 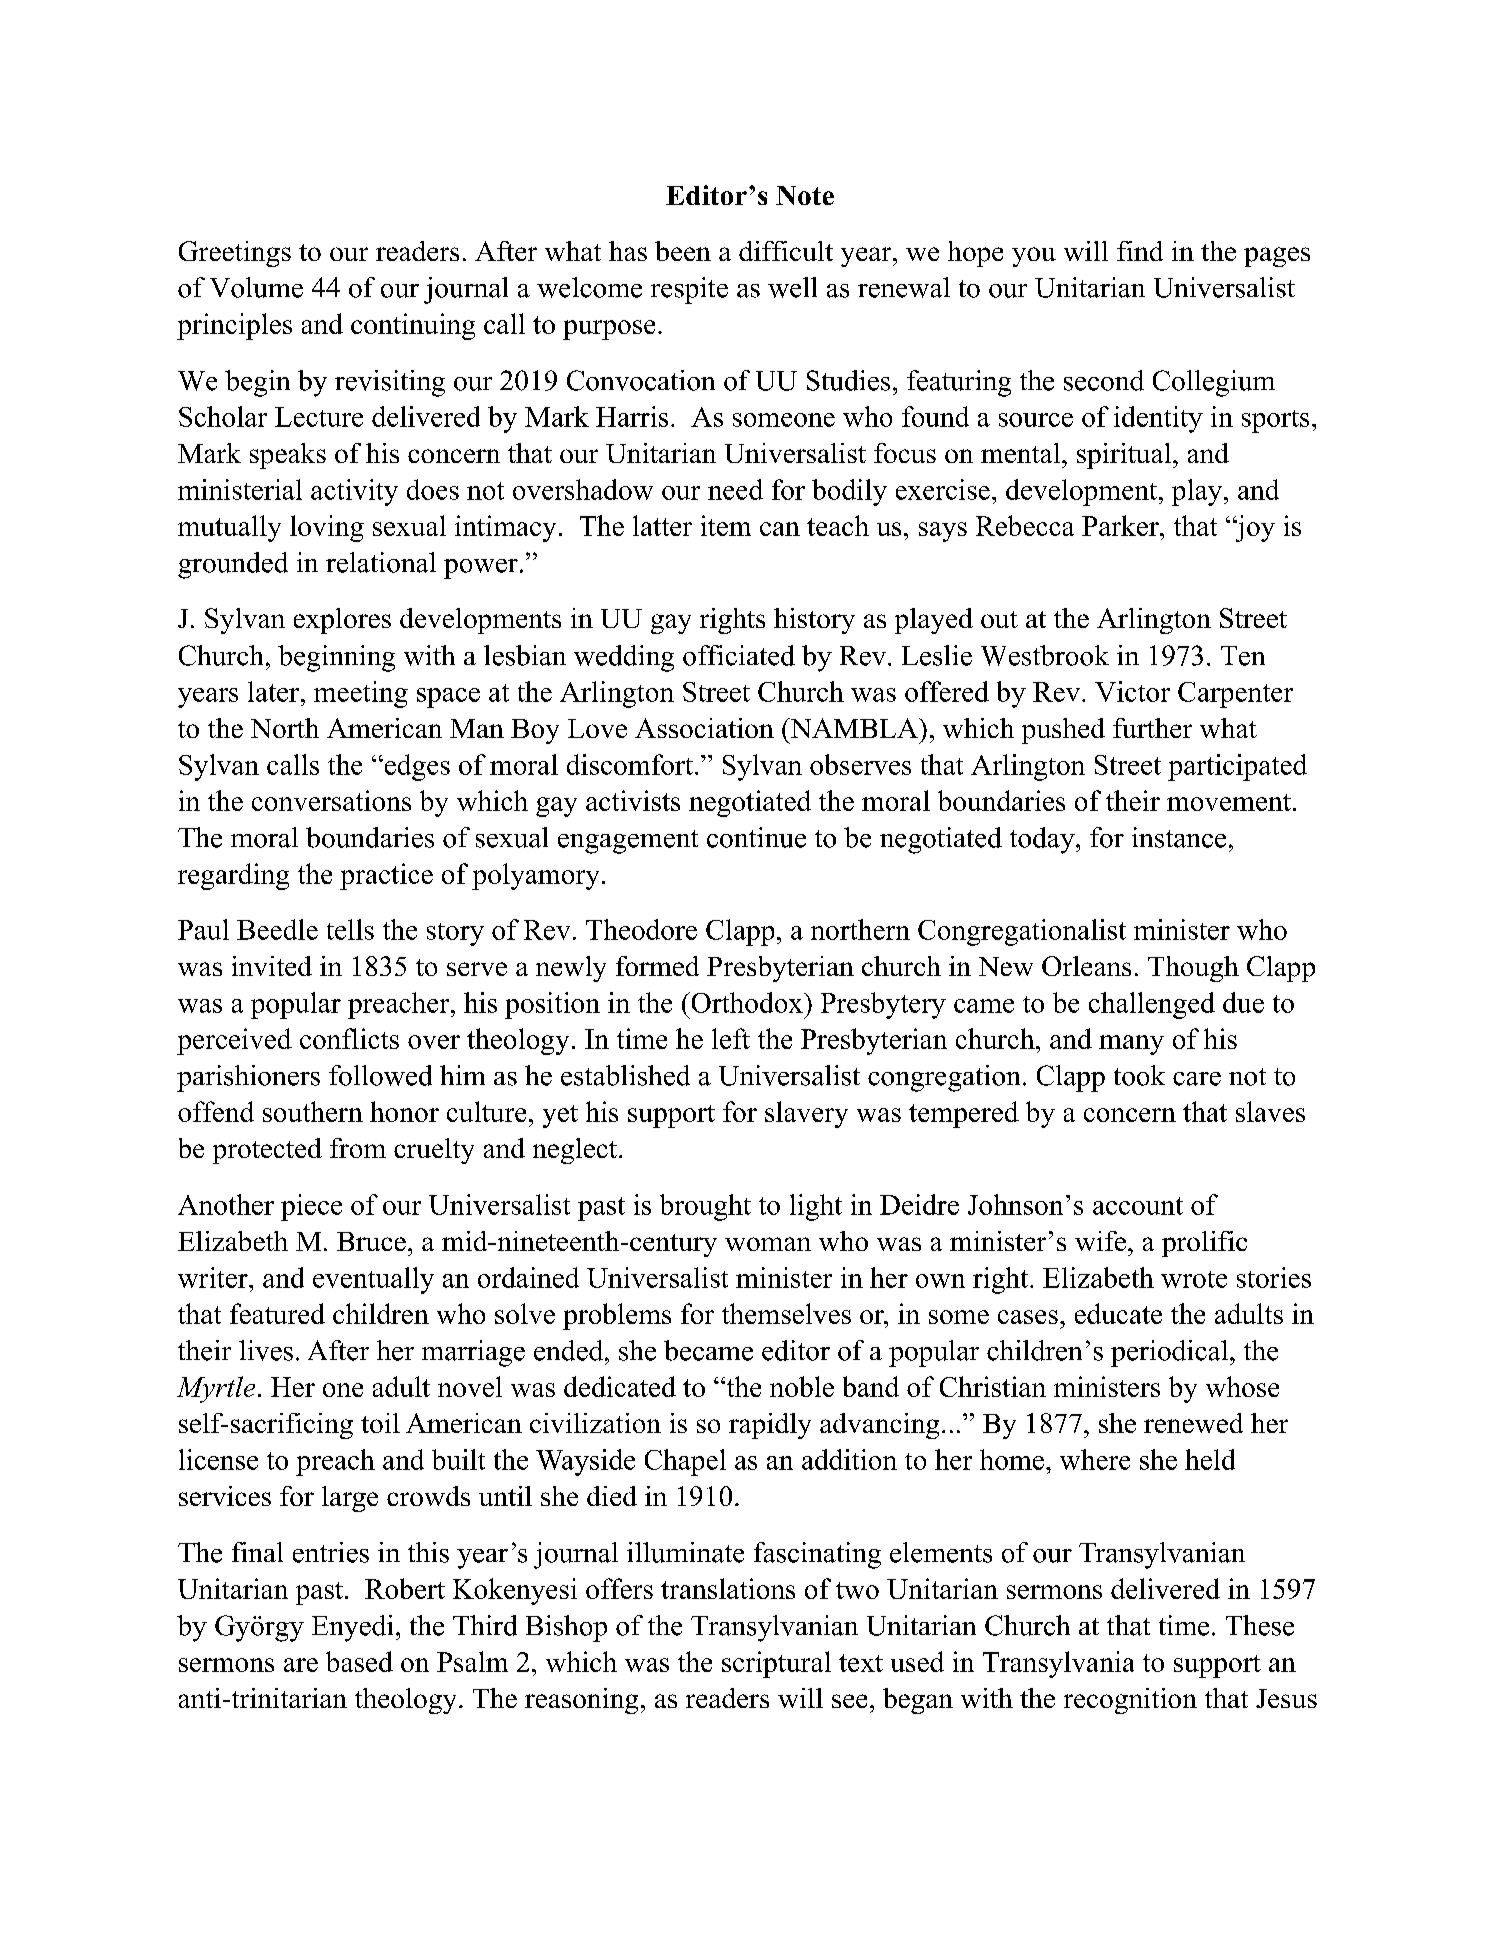 What do you see at coordinates (359, 1661) in the screenshot?
I see `based` at bounding box center [359, 1661].
